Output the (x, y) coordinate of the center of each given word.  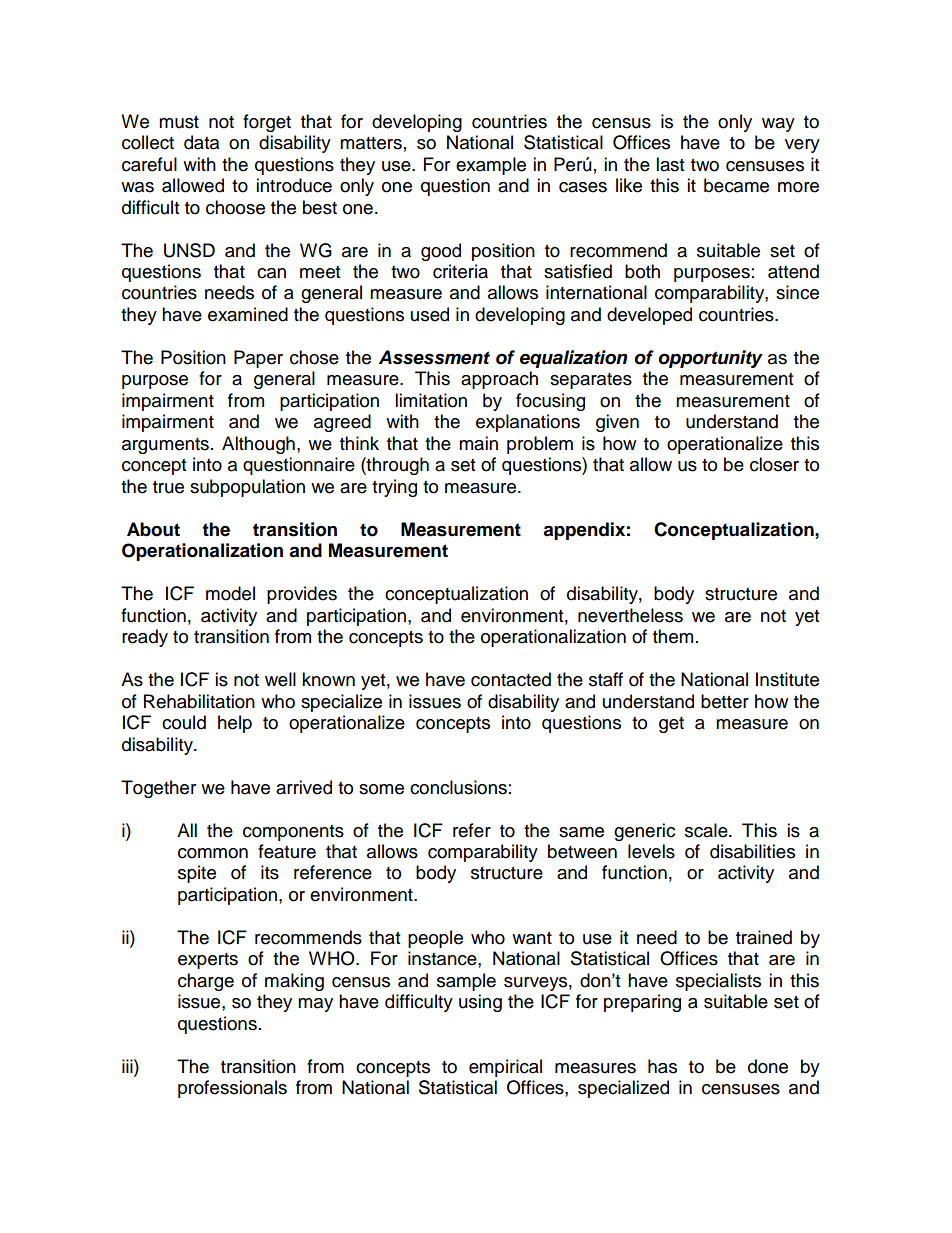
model (230, 593)
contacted (511, 679)
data (201, 142)
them (673, 636)
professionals (232, 1089)
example (491, 166)
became (736, 185)
